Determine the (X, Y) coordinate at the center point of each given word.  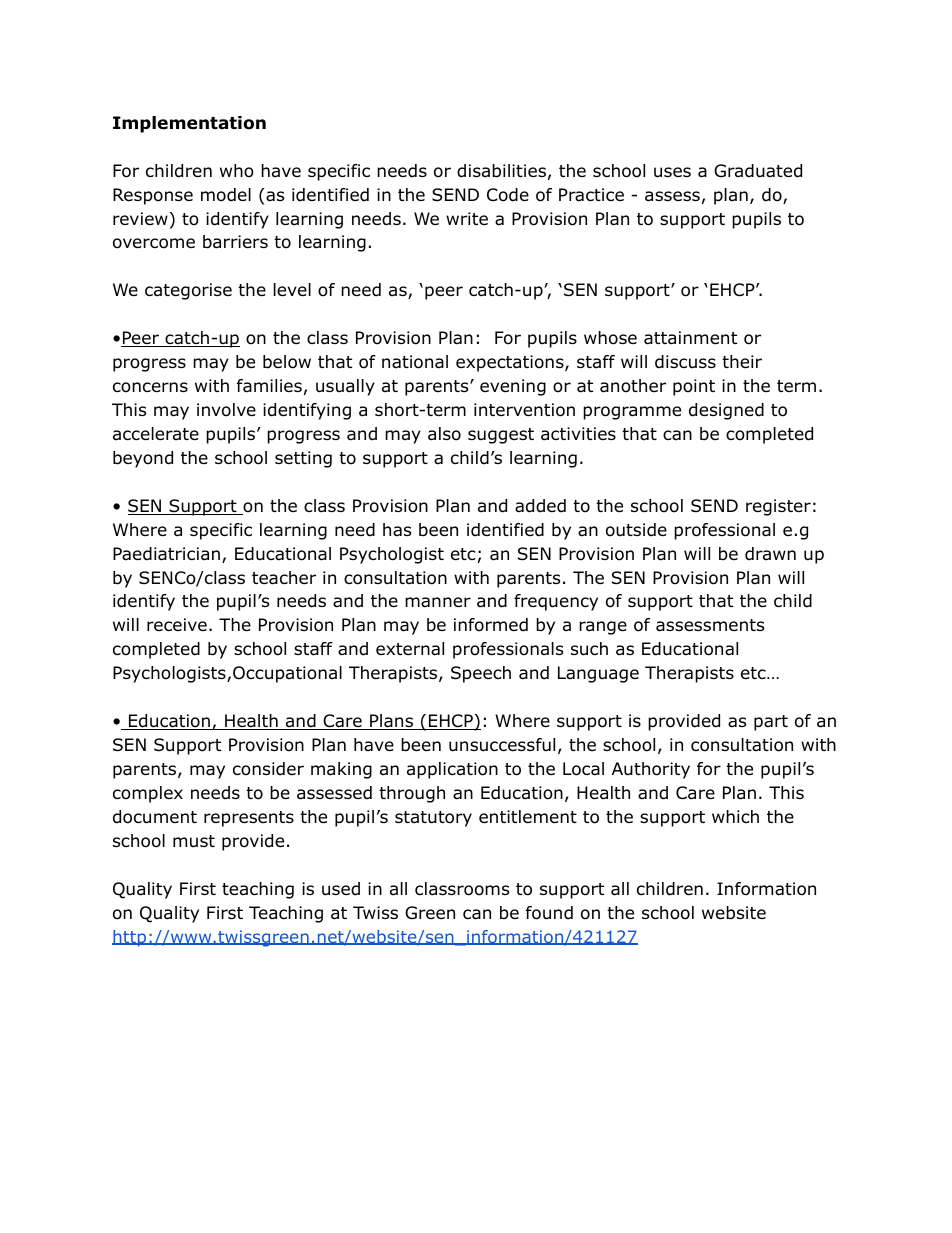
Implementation (189, 124)
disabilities (501, 171)
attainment (690, 338)
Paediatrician (166, 554)
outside (636, 530)
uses (672, 172)
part (771, 723)
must (194, 841)
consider (268, 769)
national (415, 362)
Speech (481, 674)
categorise (188, 291)
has (397, 530)
